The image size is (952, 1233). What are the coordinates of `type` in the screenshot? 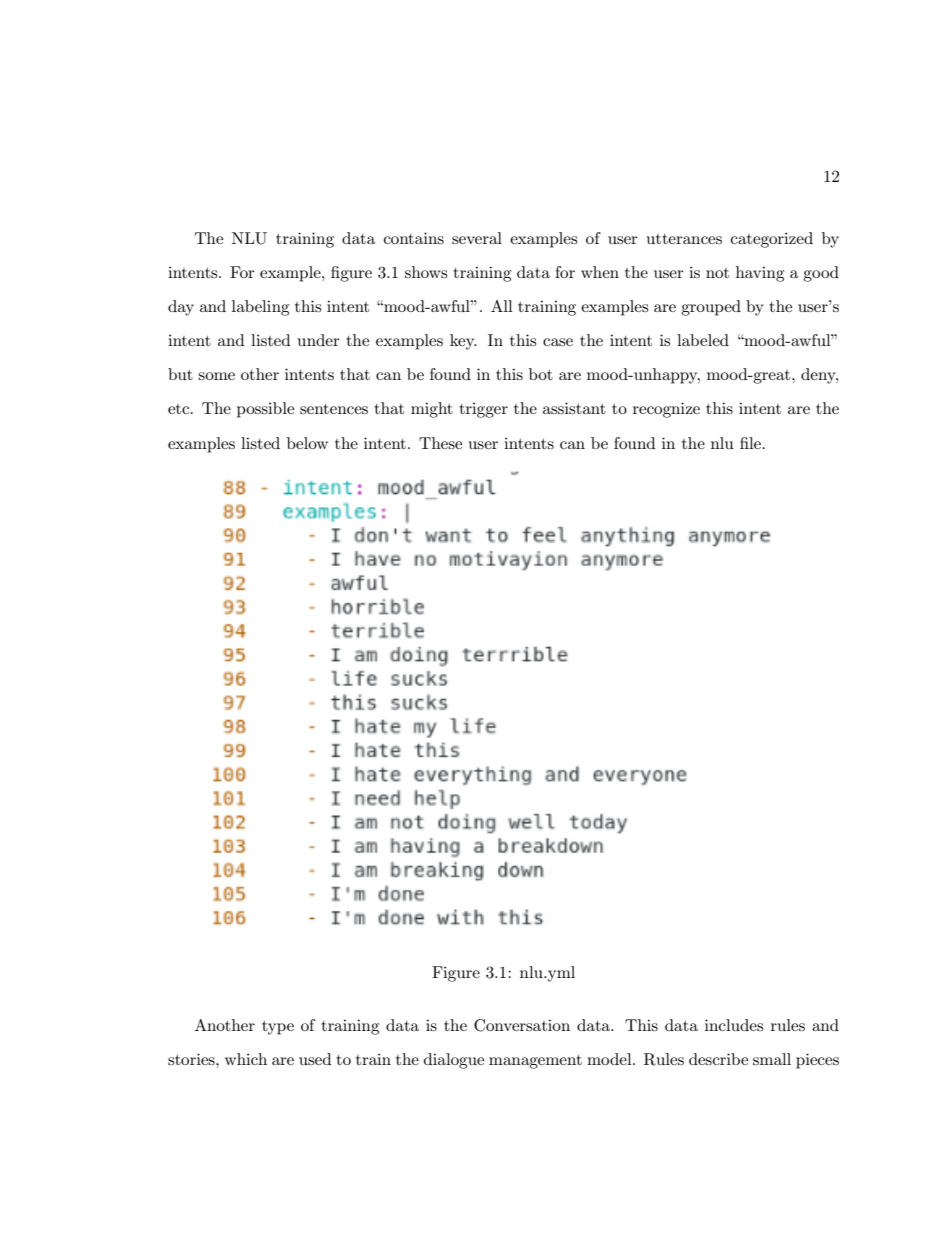 It's located at (278, 1028).
